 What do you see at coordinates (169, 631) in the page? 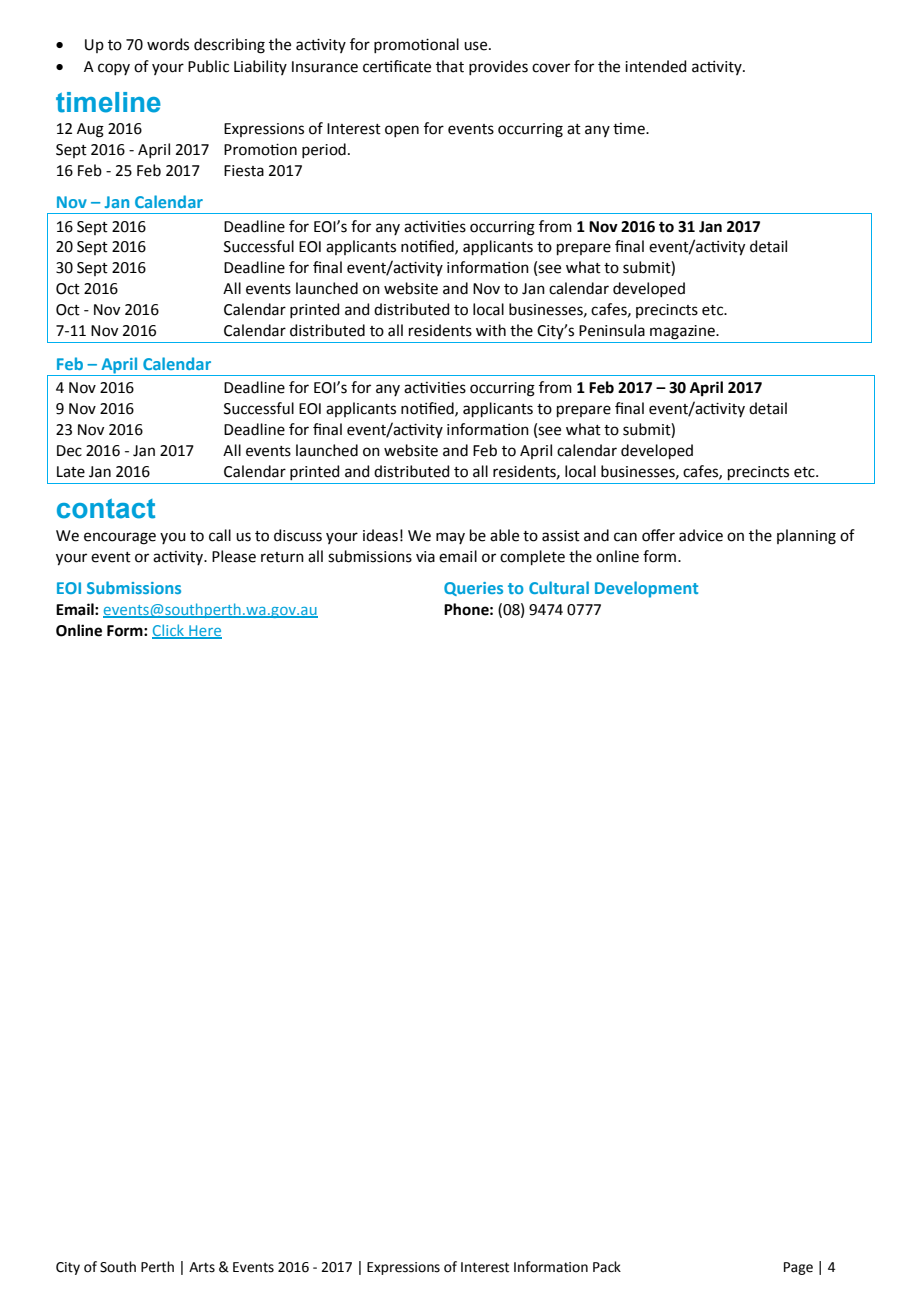
I see `Click` at bounding box center [169, 631].
